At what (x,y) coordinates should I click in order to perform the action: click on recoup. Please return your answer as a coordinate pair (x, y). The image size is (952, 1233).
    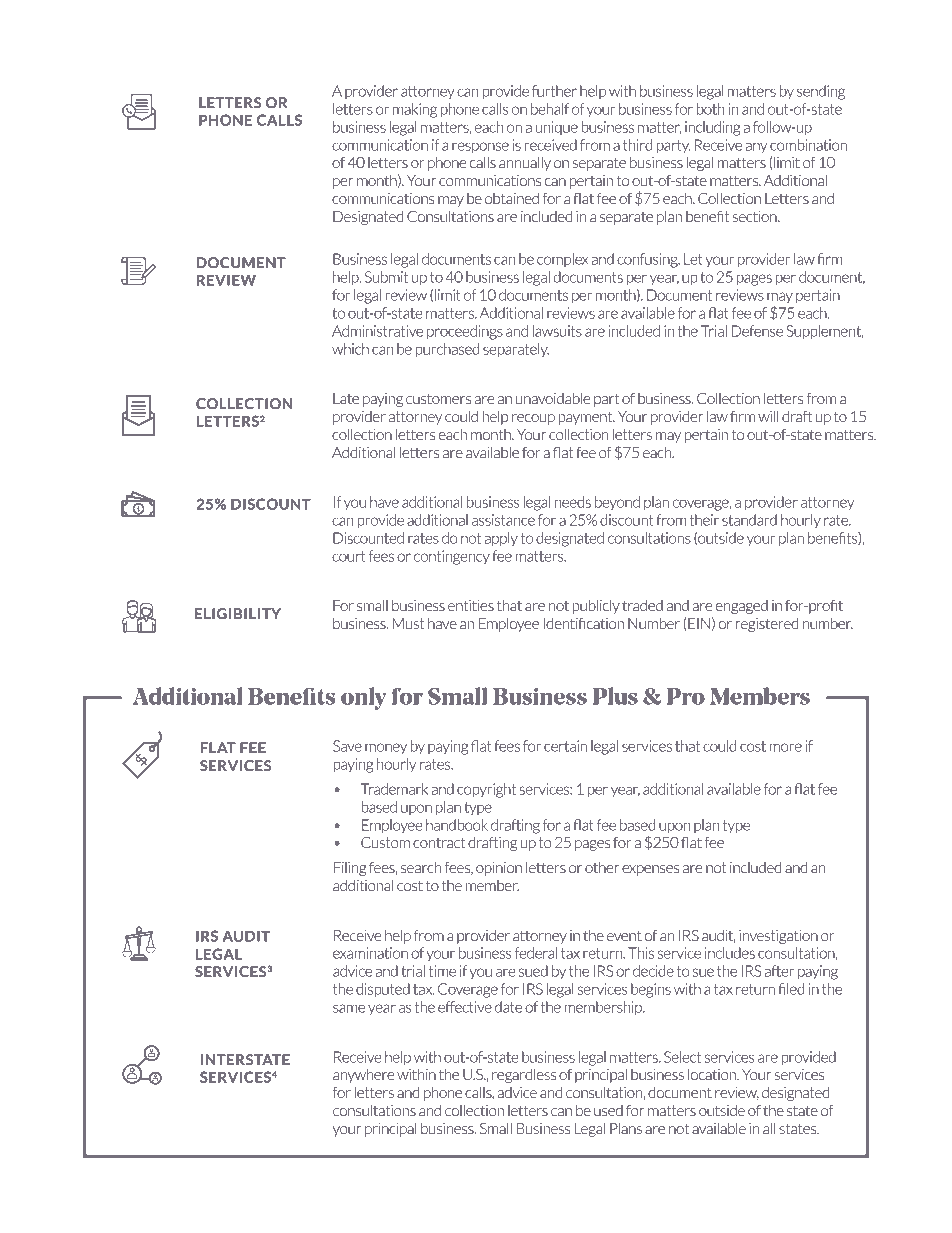
    Looking at the image, I should click on (533, 419).
